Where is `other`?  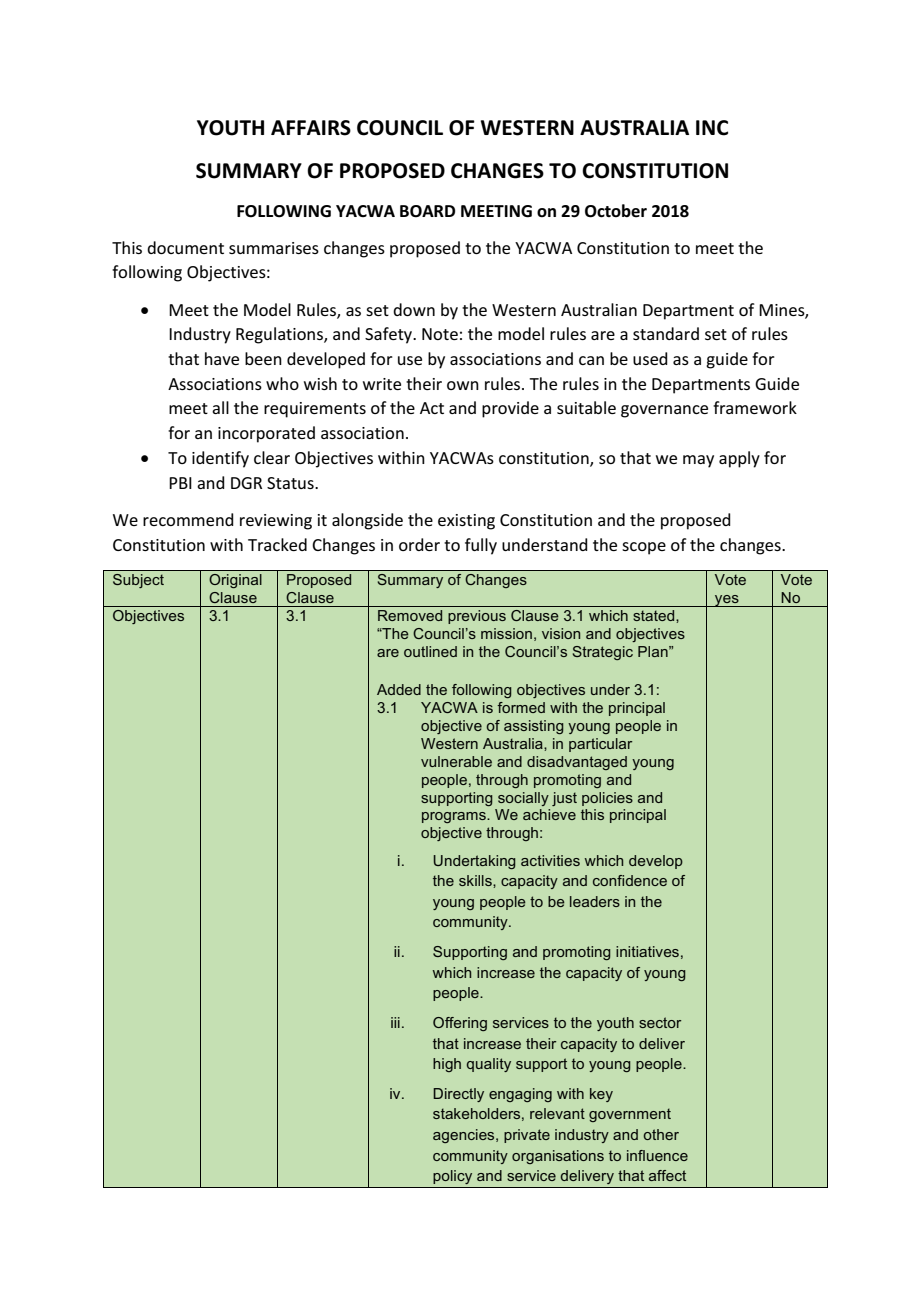 other is located at coordinates (661, 1134).
